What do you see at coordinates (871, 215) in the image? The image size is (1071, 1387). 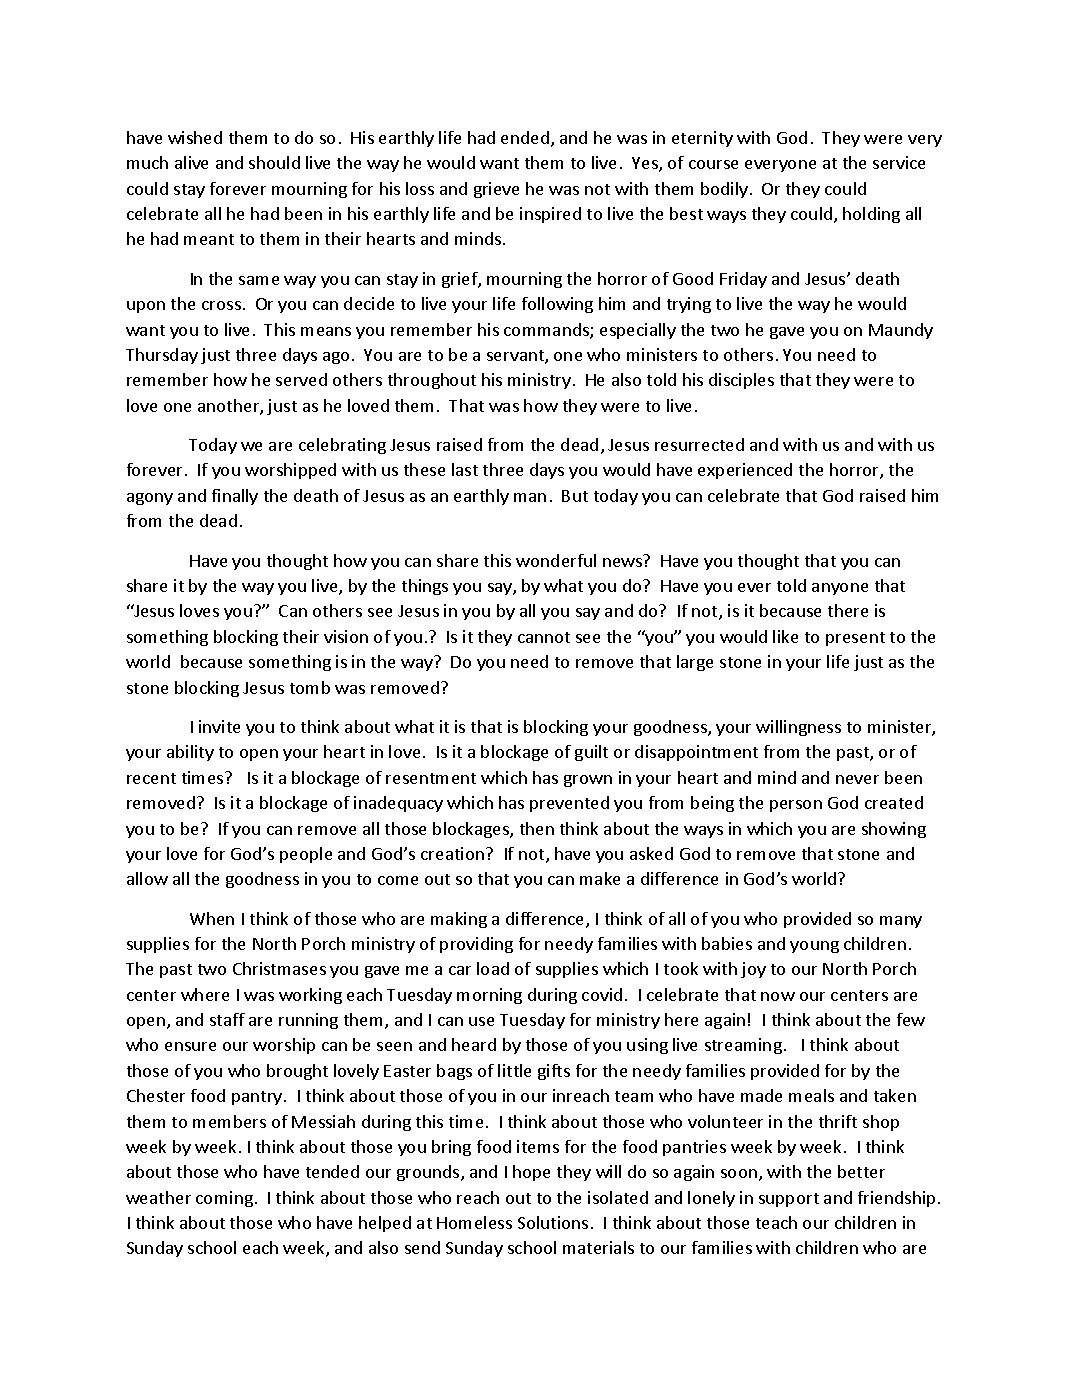 I see `holding` at bounding box center [871, 215].
